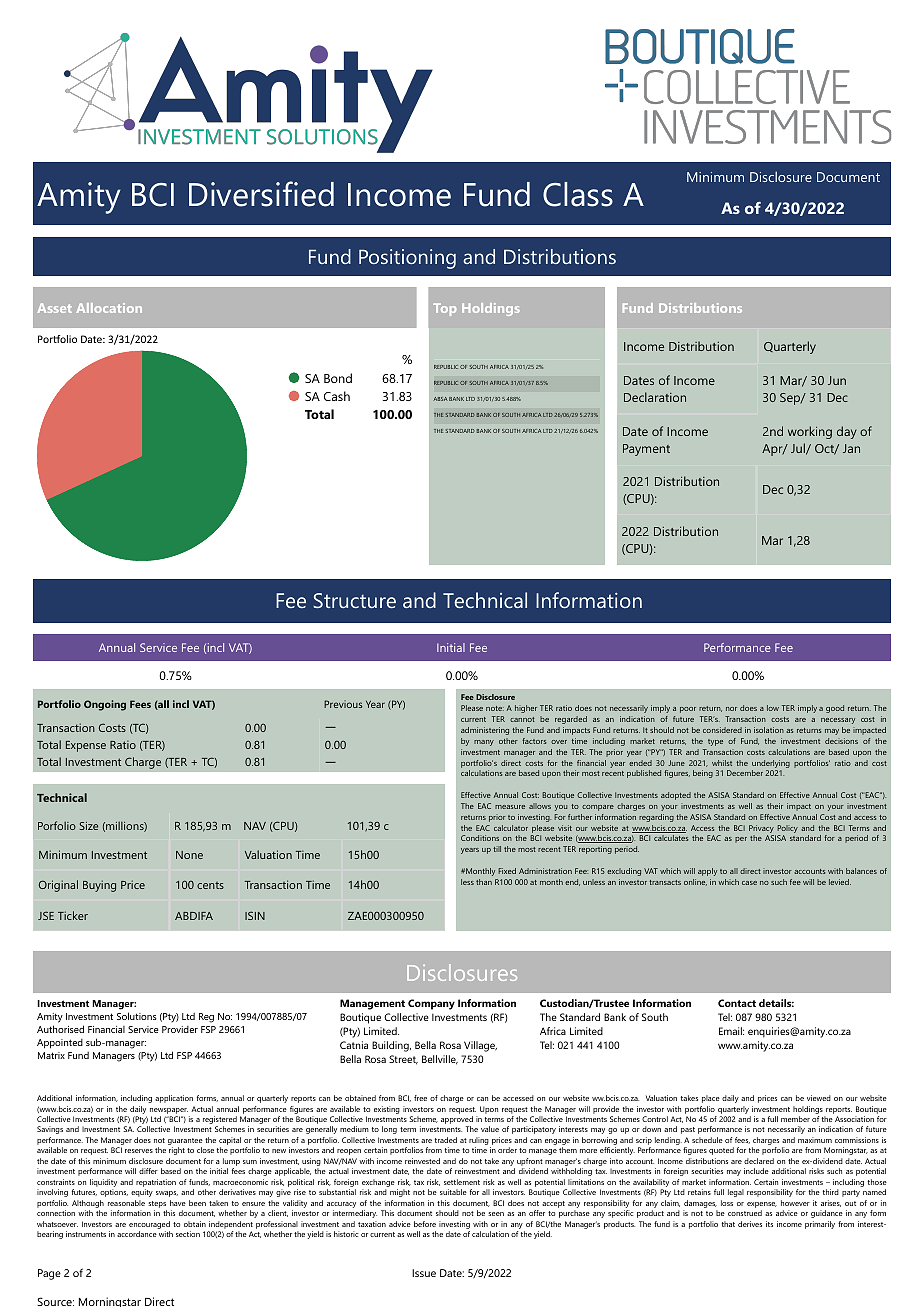 The height and width of the page is (1307, 924). What do you see at coordinates (769, 730) in the page?
I see `isolation` at bounding box center [769, 730].
